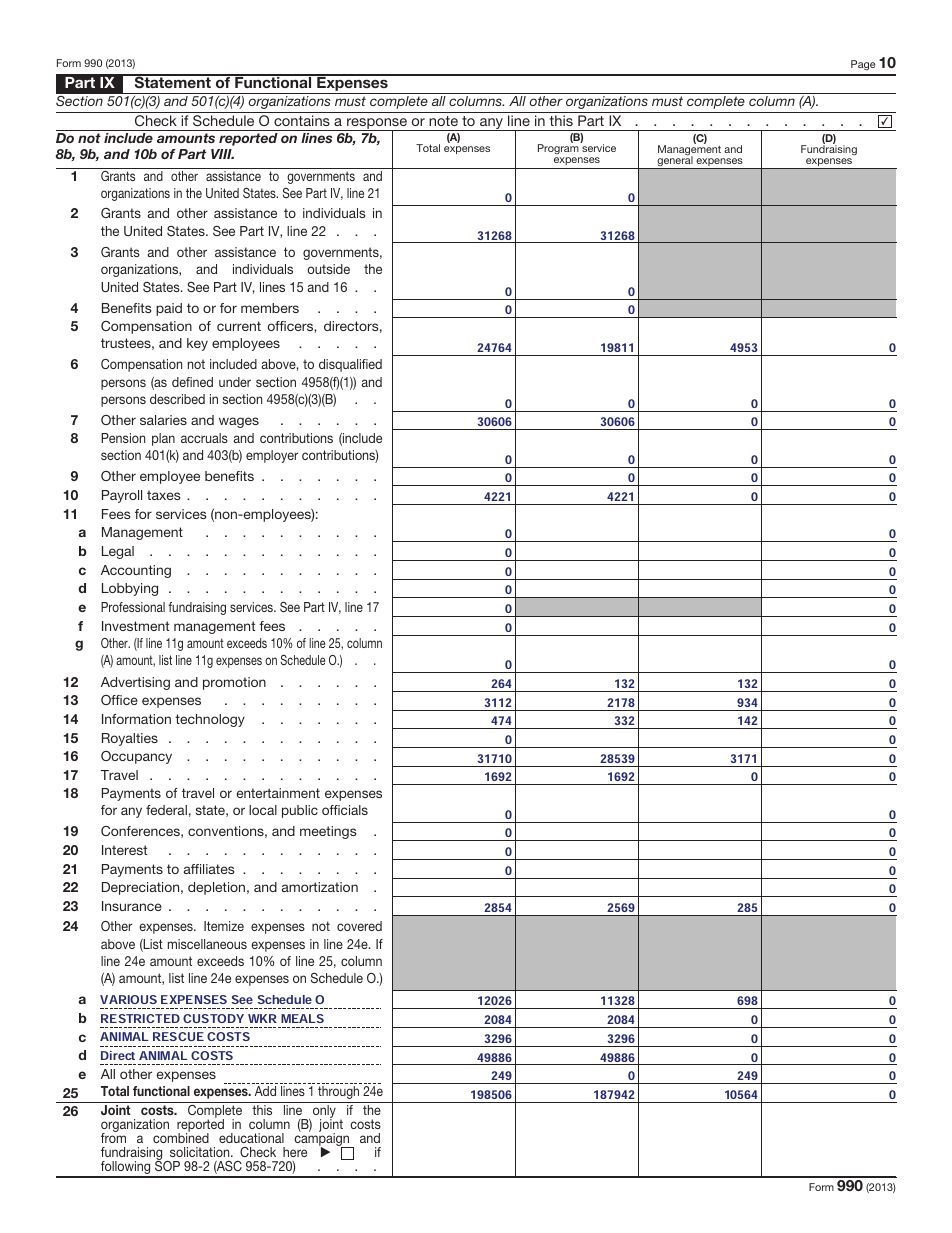  I want to click on officials, so click(345, 810).
